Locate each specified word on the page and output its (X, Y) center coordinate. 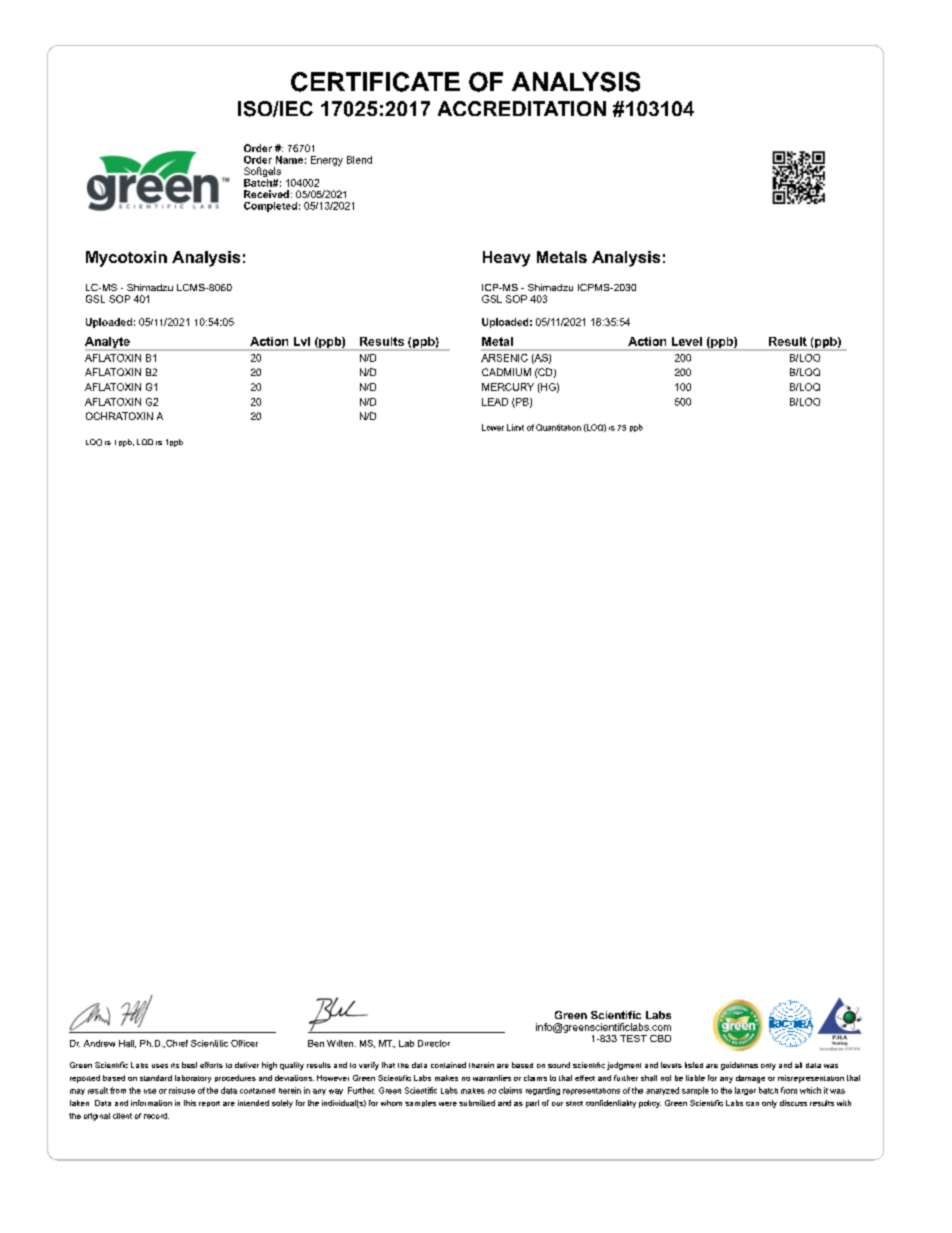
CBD (660, 1038)
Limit (515, 427)
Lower (493, 427)
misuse (182, 1090)
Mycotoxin (126, 259)
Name (289, 160)
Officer (244, 1043)
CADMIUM (506, 372)
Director (434, 1043)
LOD (145, 442)
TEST (633, 1038)
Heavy (506, 259)
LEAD (495, 402)
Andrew (99, 1043)
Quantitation (558, 427)
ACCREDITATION (522, 108)
